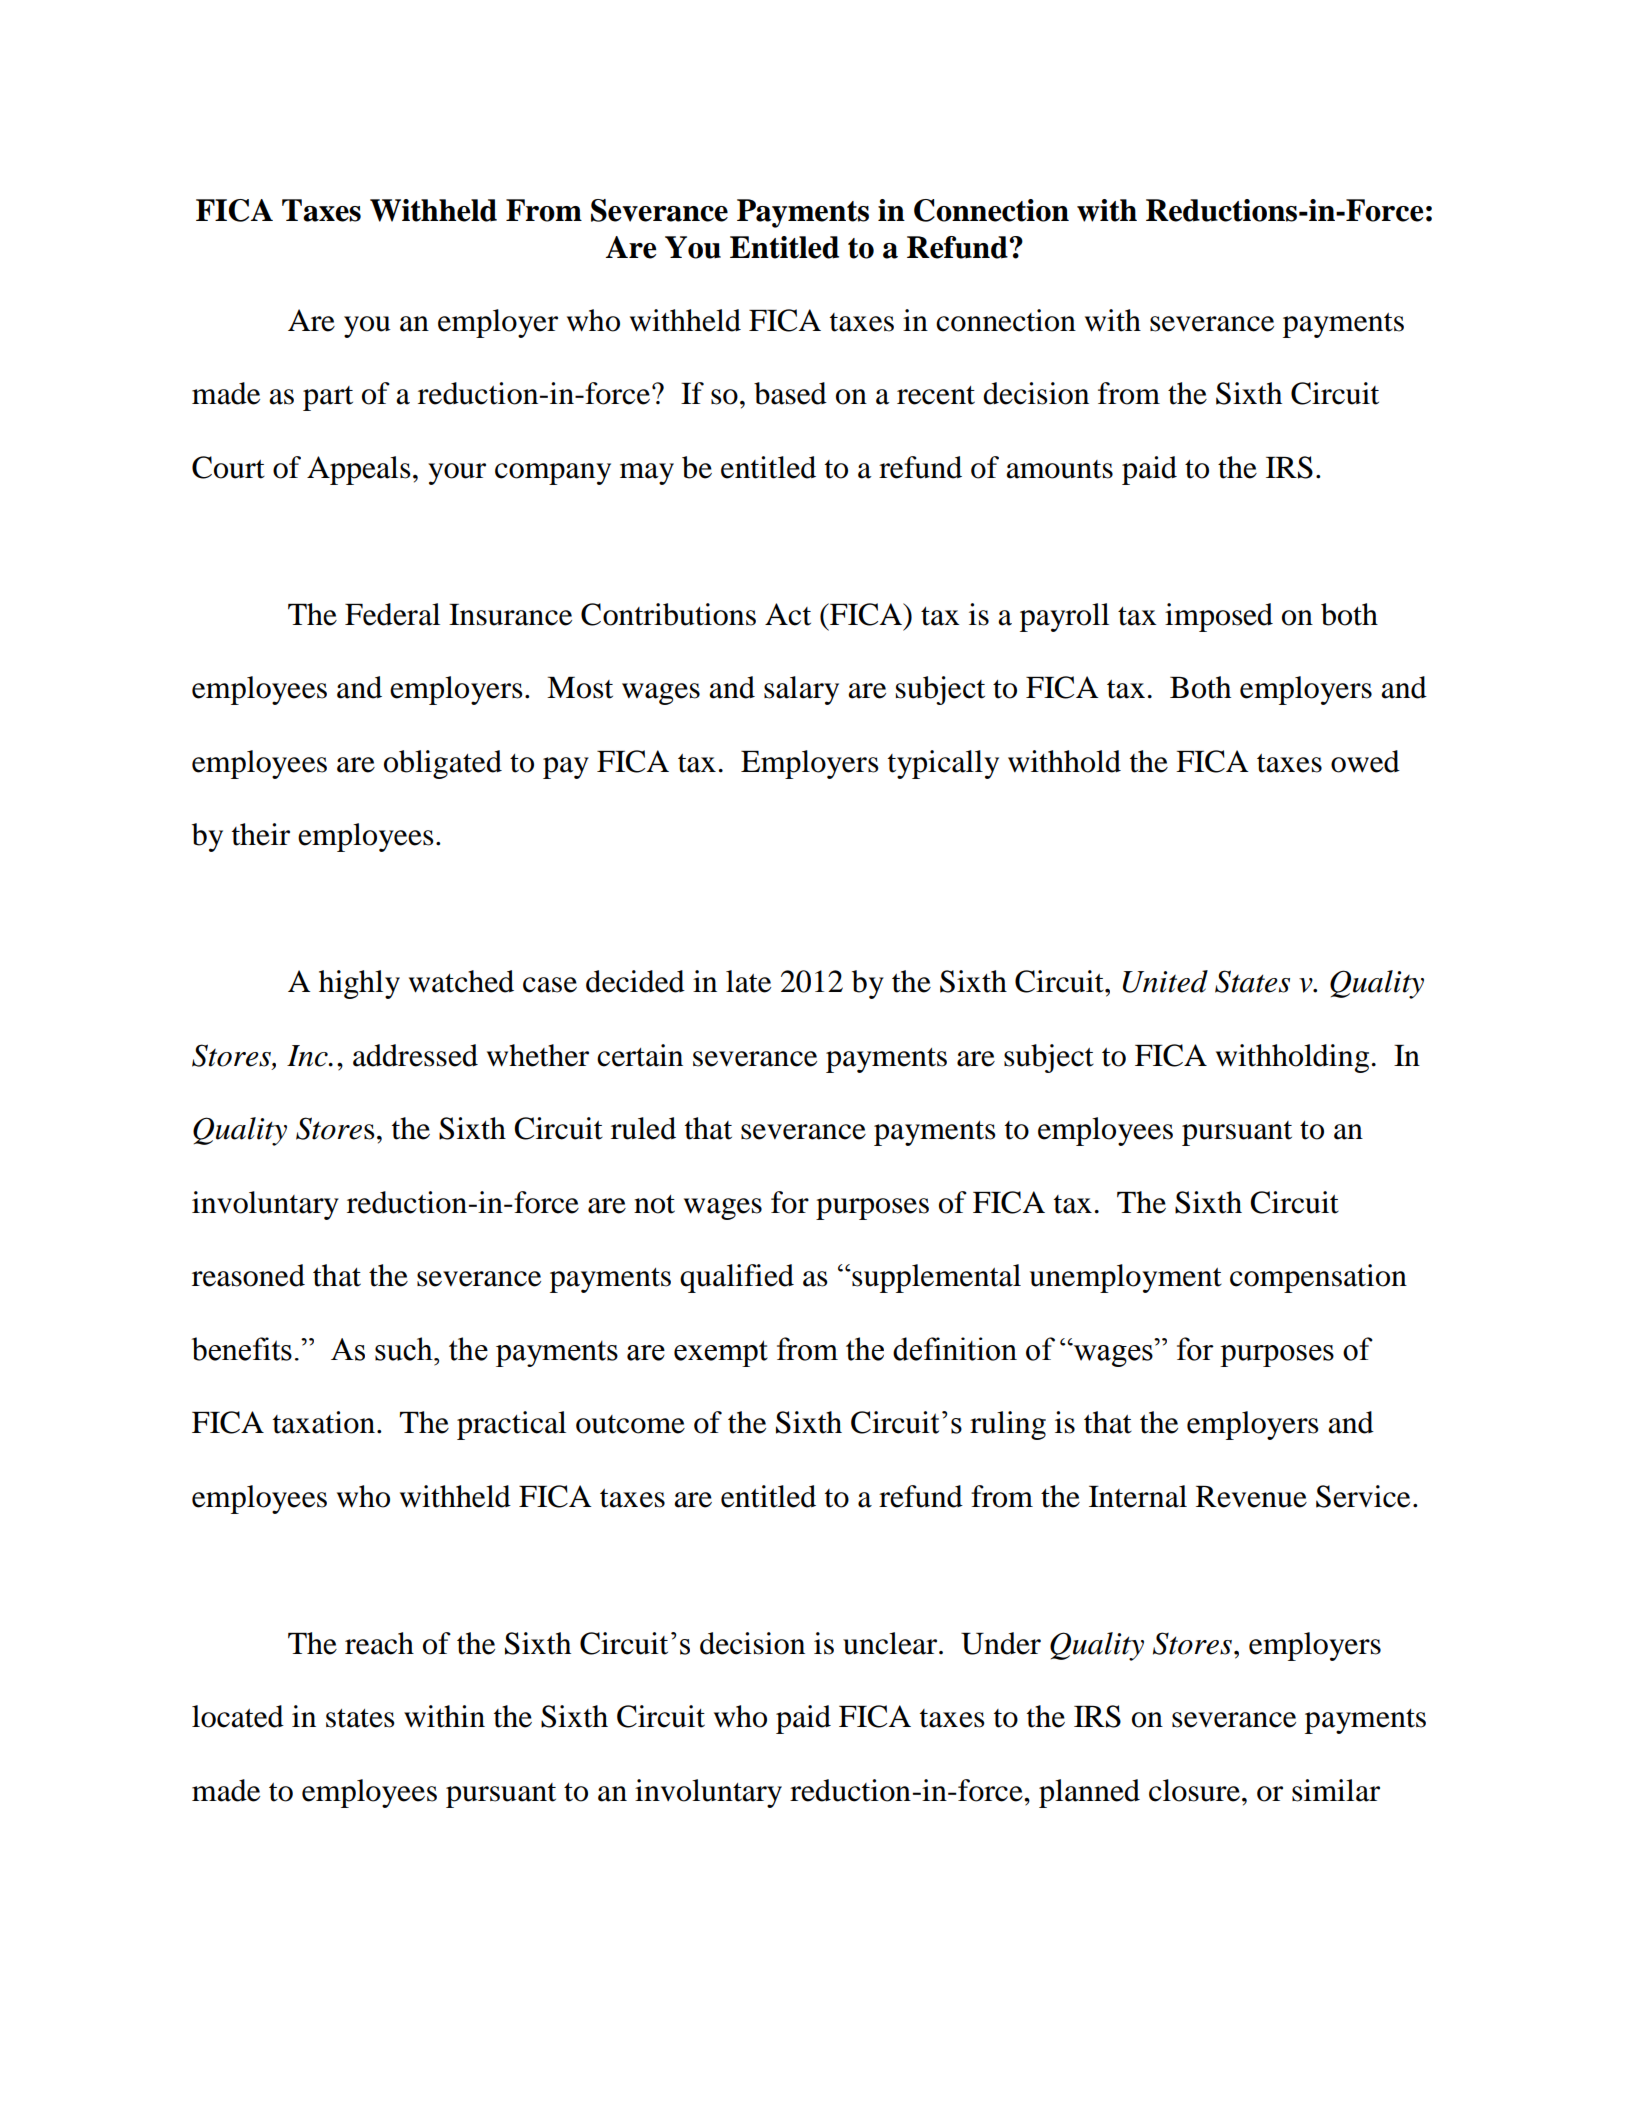 The image size is (1630, 2109). What do you see at coordinates (1059, 469) in the screenshot?
I see `amounts` at bounding box center [1059, 469].
